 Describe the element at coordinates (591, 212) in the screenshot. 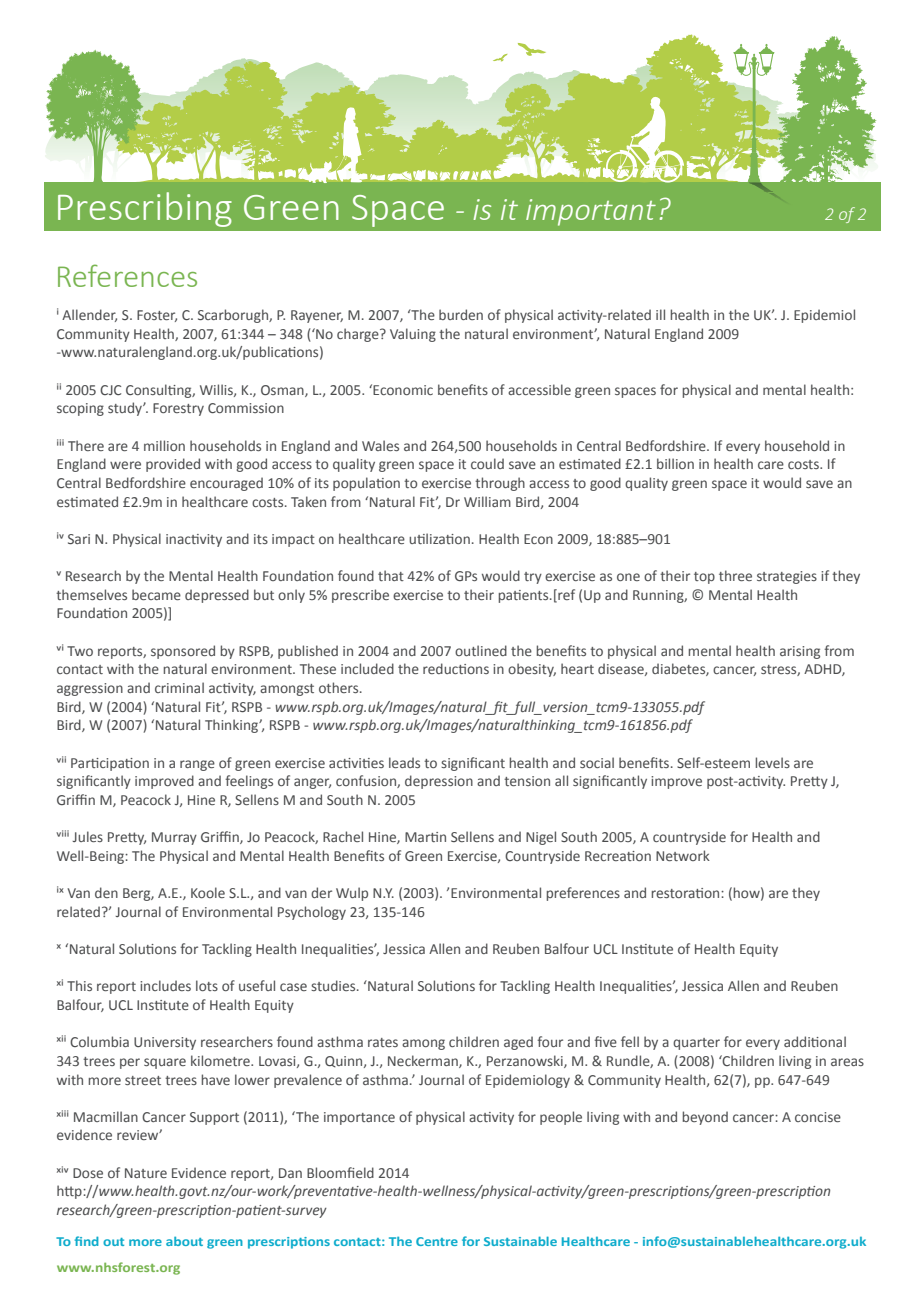

I see `important` at that location.
